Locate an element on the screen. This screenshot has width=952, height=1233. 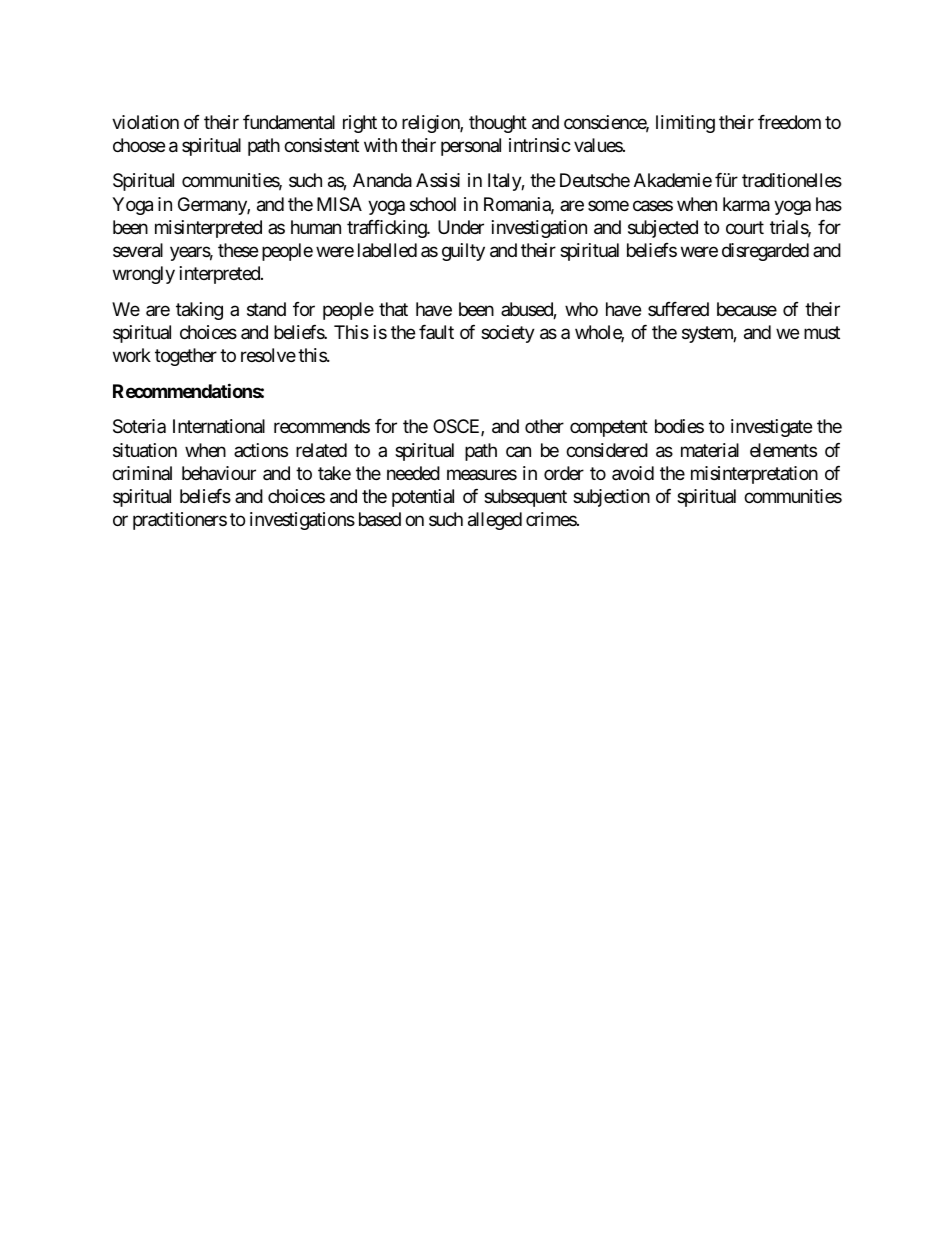
behaviour is located at coordinates (219, 473).
